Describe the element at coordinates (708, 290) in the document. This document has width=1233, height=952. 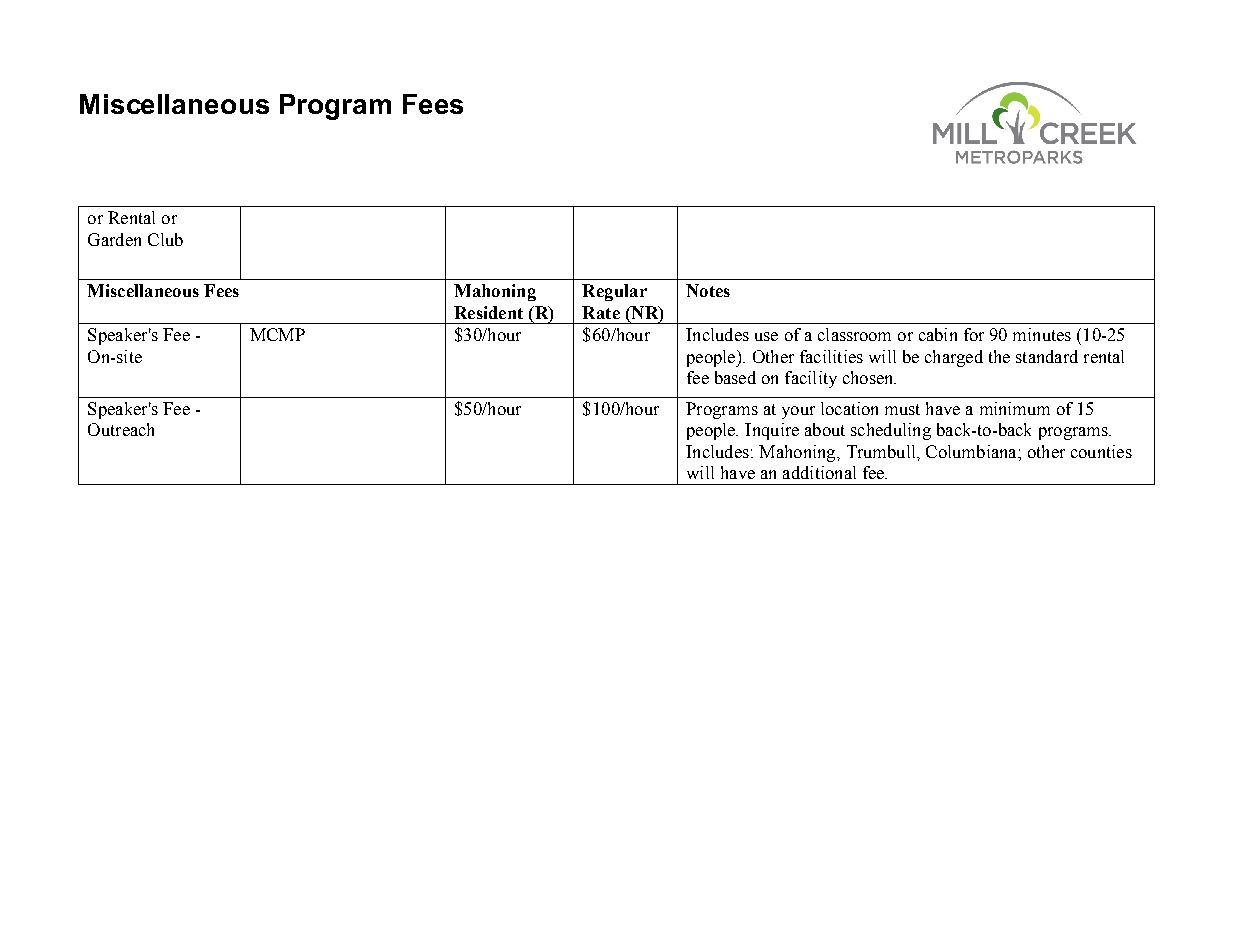
I see `Notes` at that location.
